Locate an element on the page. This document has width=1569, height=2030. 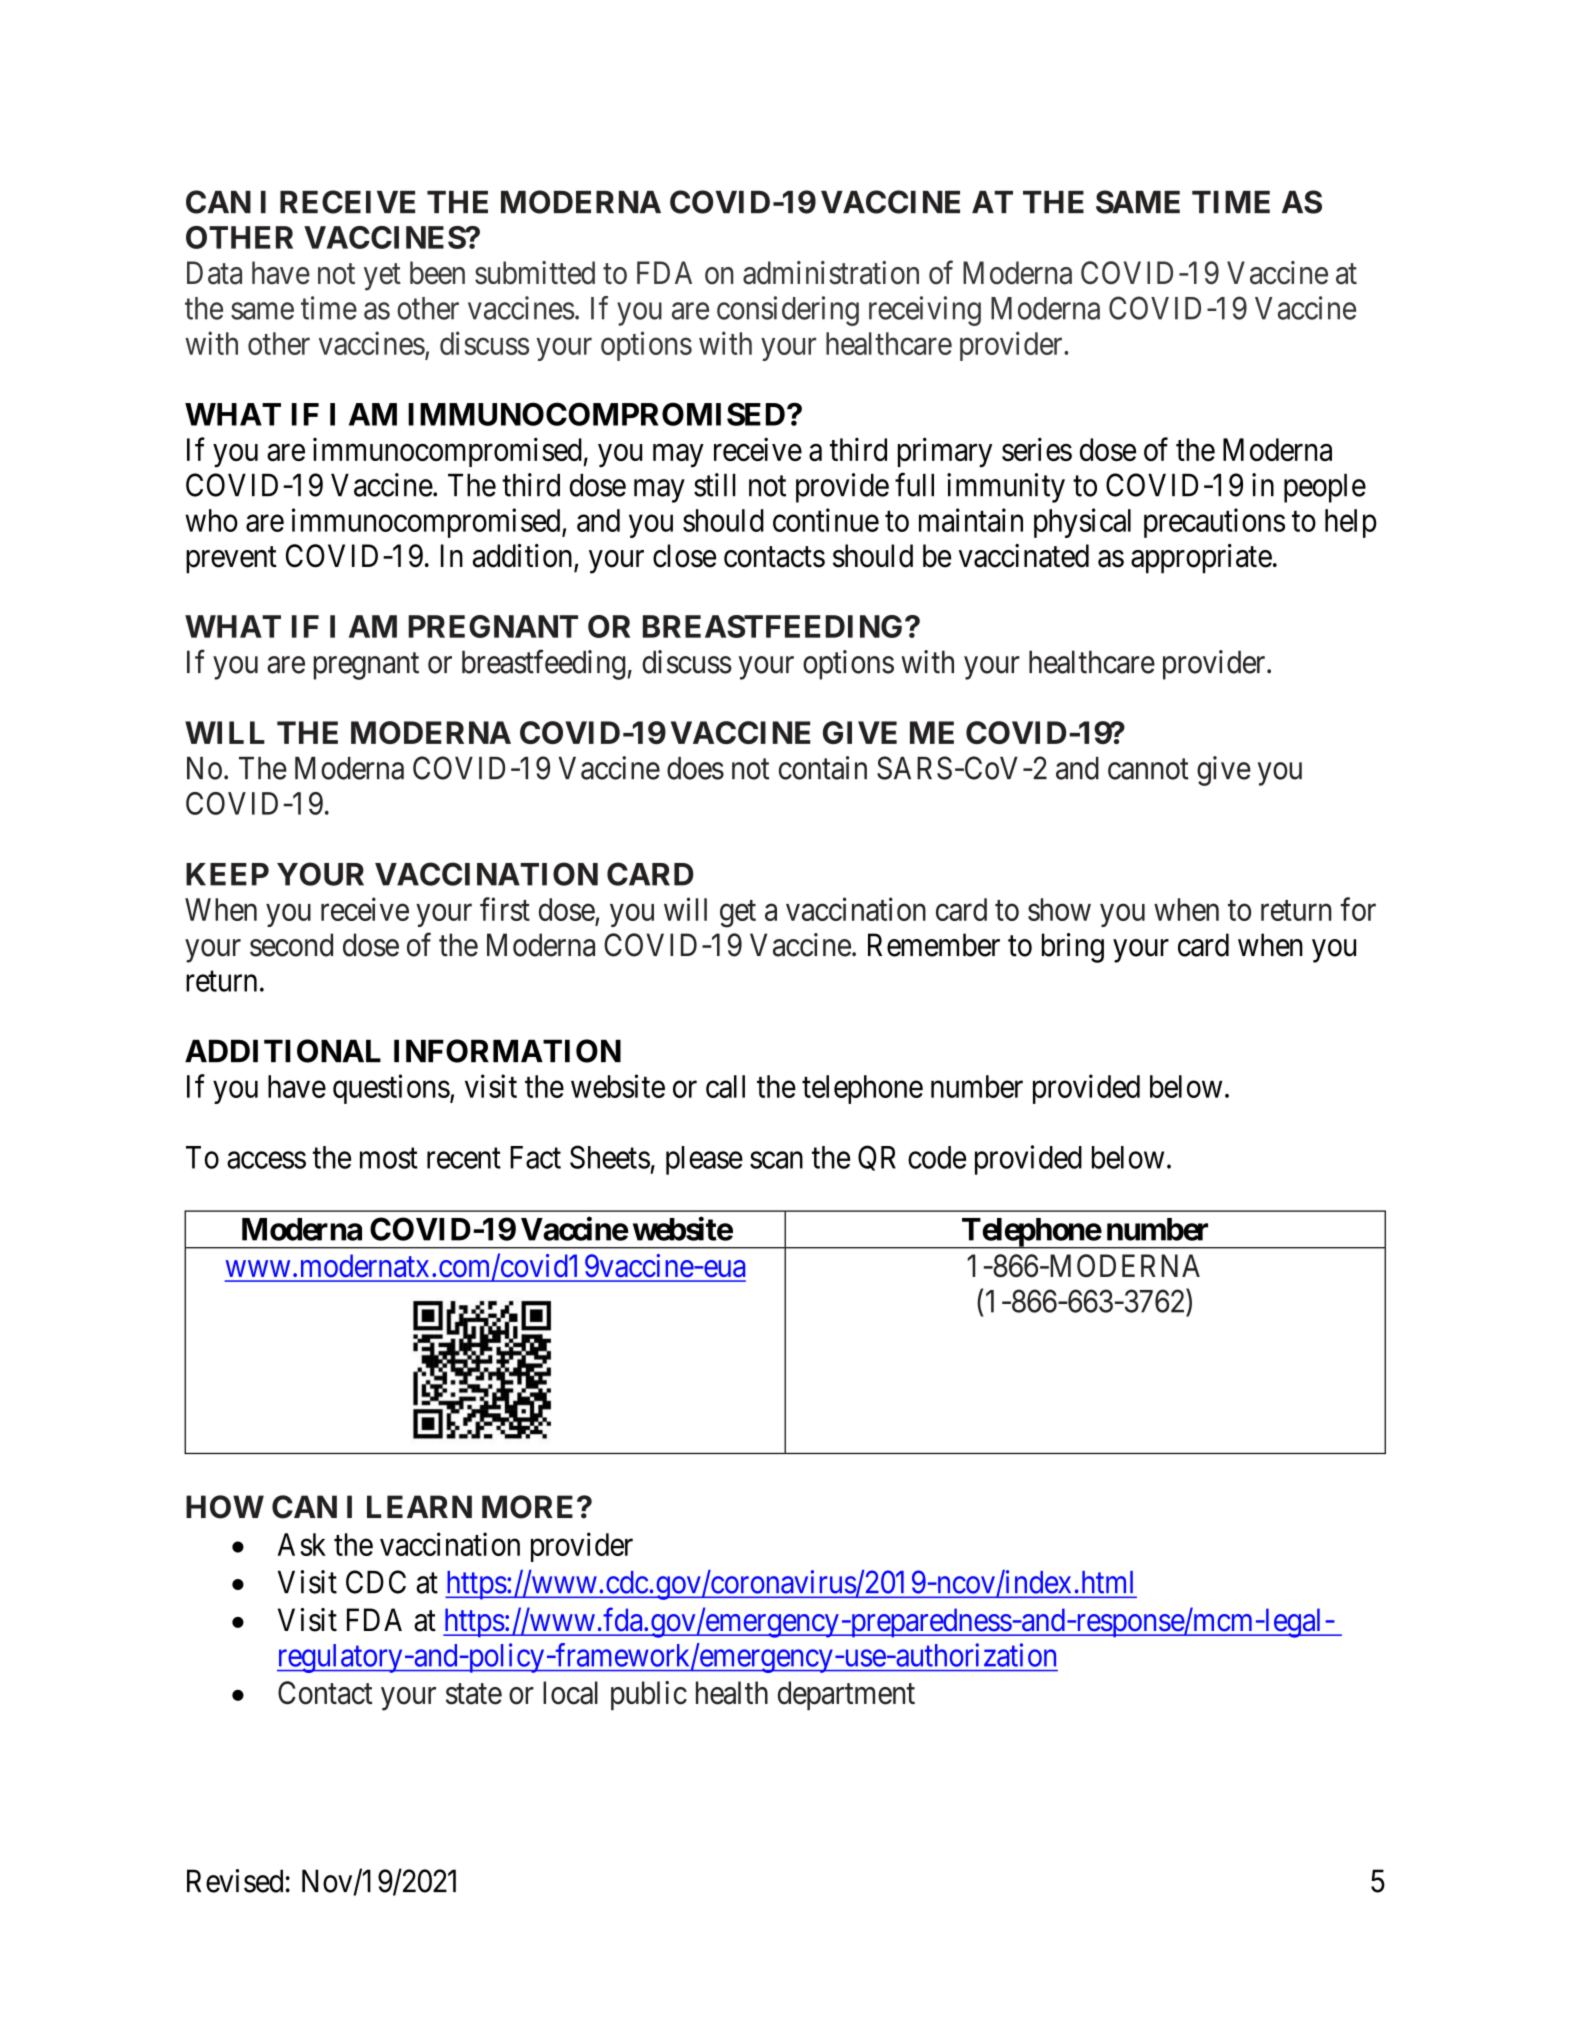
code is located at coordinates (937, 1157).
